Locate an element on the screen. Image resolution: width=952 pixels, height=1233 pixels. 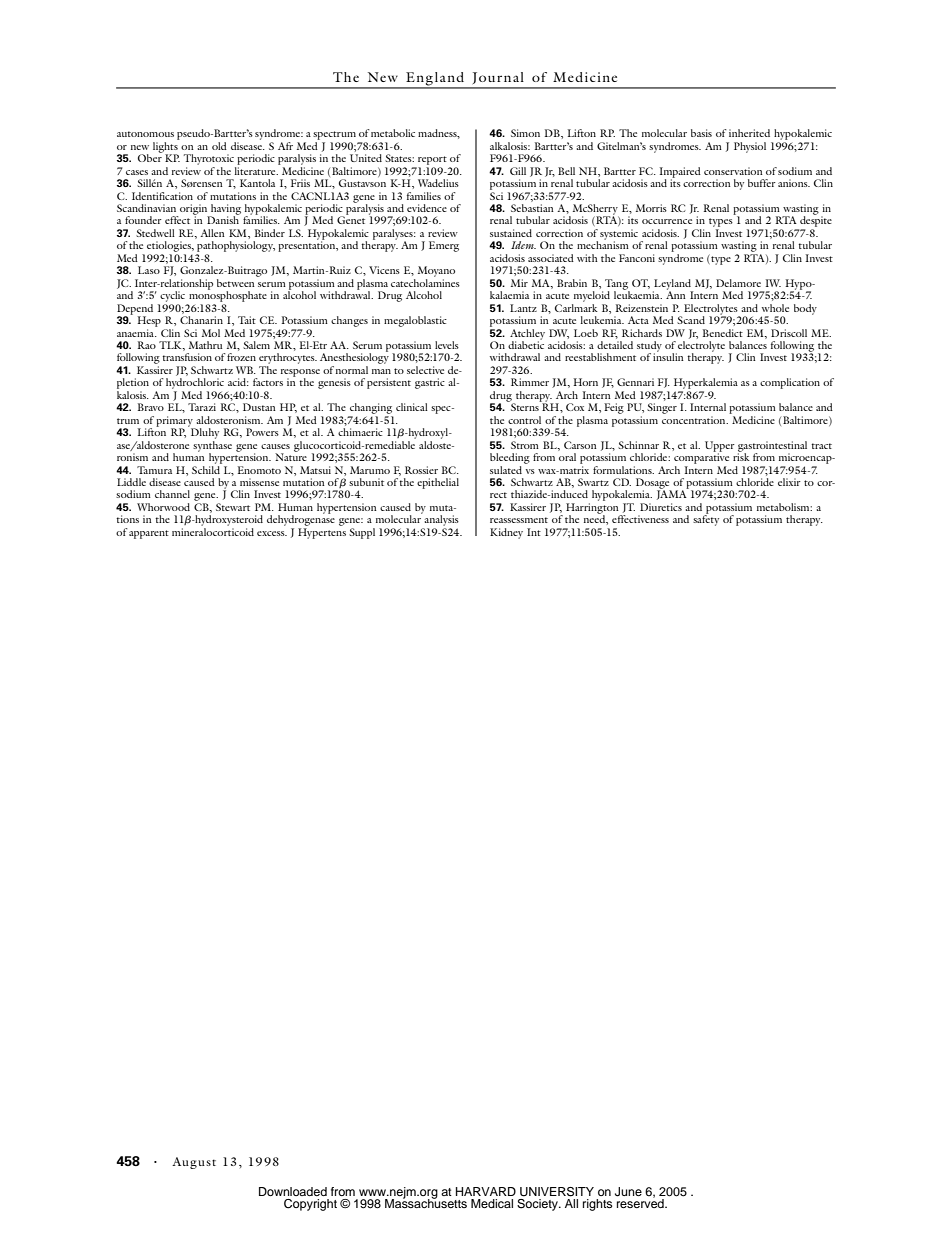
hydrochloric is located at coordinates (195, 383).
